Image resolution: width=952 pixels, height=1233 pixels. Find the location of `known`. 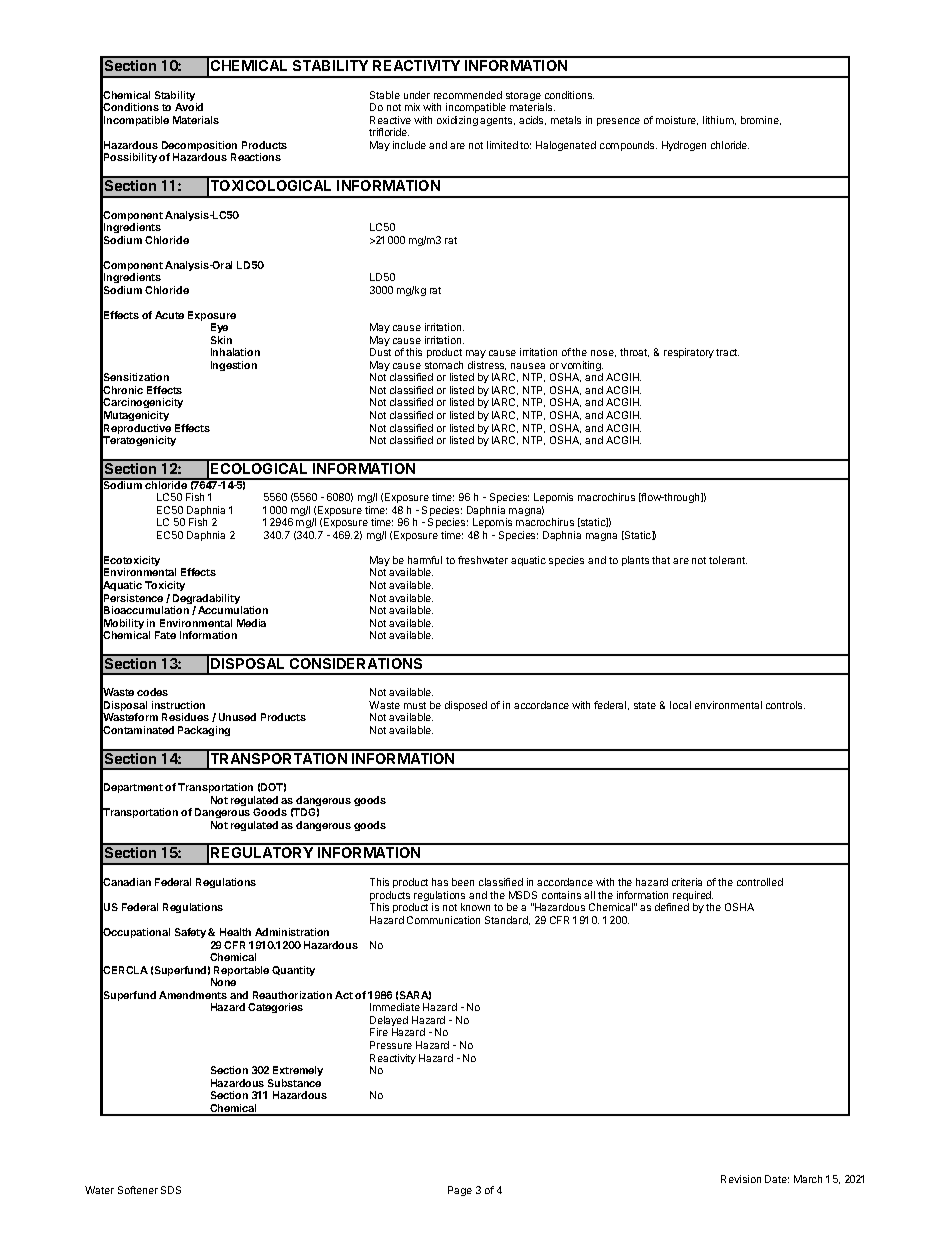

known is located at coordinates (475, 907).
